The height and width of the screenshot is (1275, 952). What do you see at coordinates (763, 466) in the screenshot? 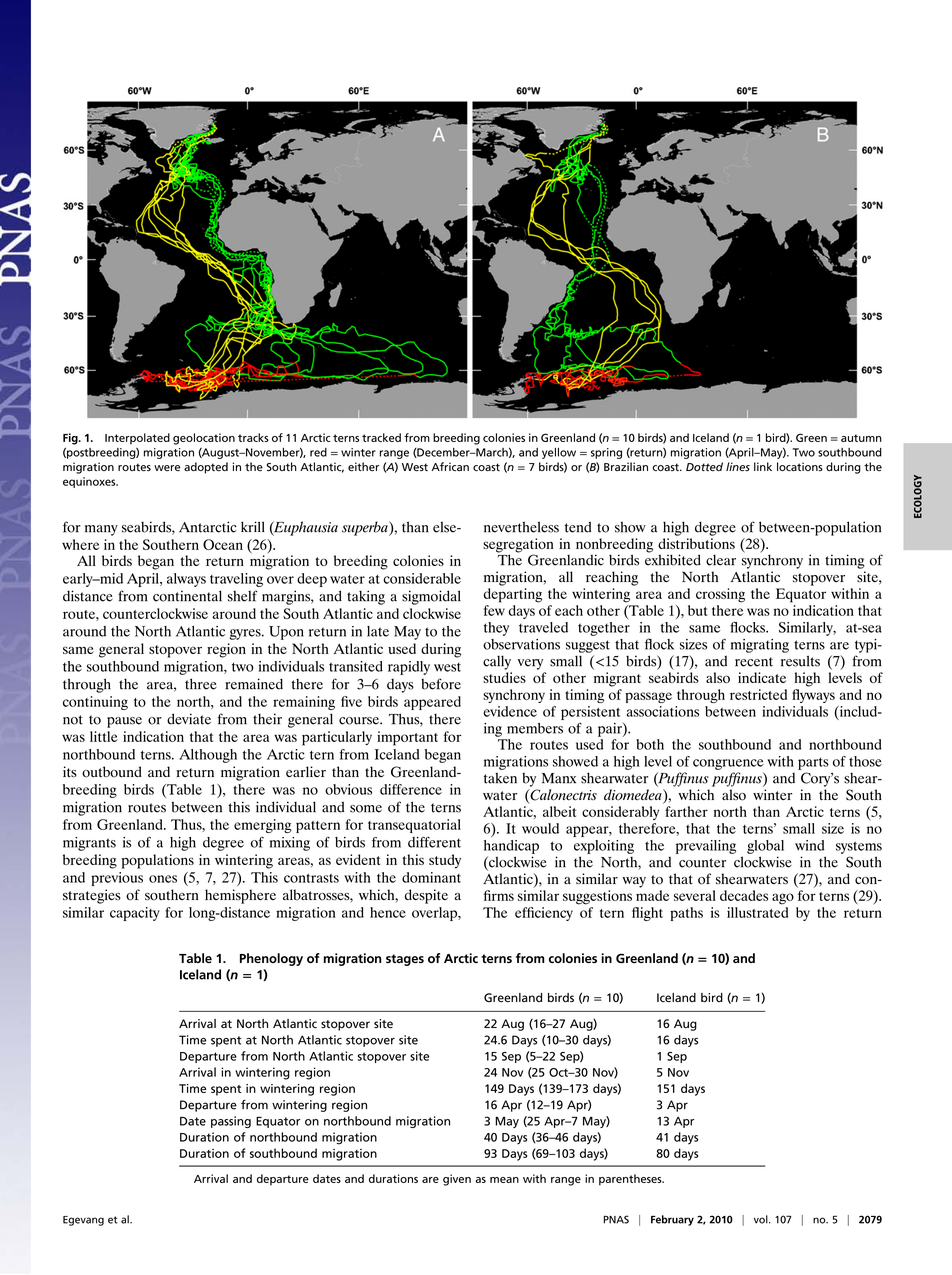
I see `link` at bounding box center [763, 466].
